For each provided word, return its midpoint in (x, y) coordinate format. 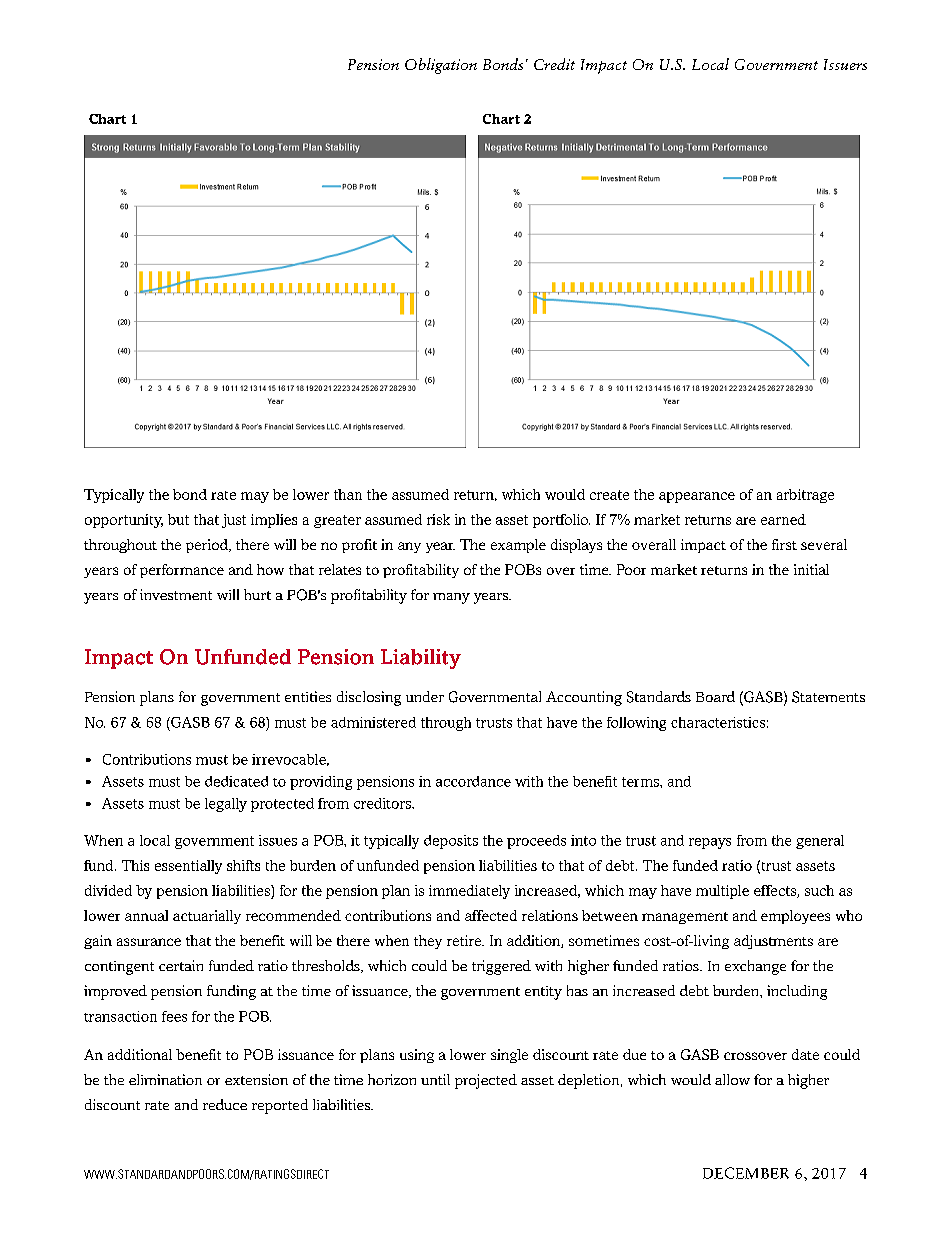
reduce (225, 1104)
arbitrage (805, 496)
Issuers (845, 64)
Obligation (441, 66)
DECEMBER (746, 1173)
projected (486, 1081)
